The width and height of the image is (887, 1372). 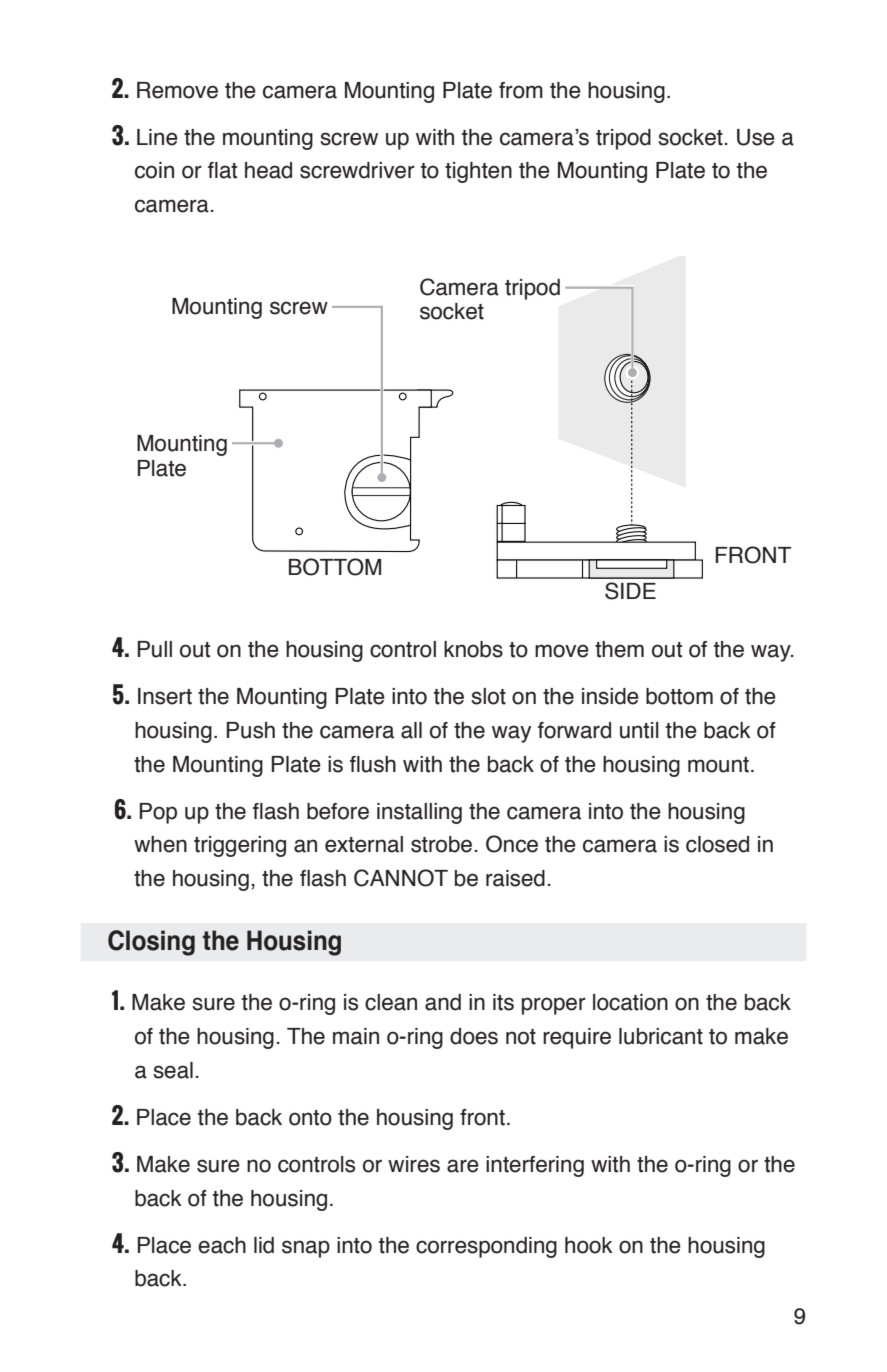 I want to click on each, so click(x=222, y=1245).
